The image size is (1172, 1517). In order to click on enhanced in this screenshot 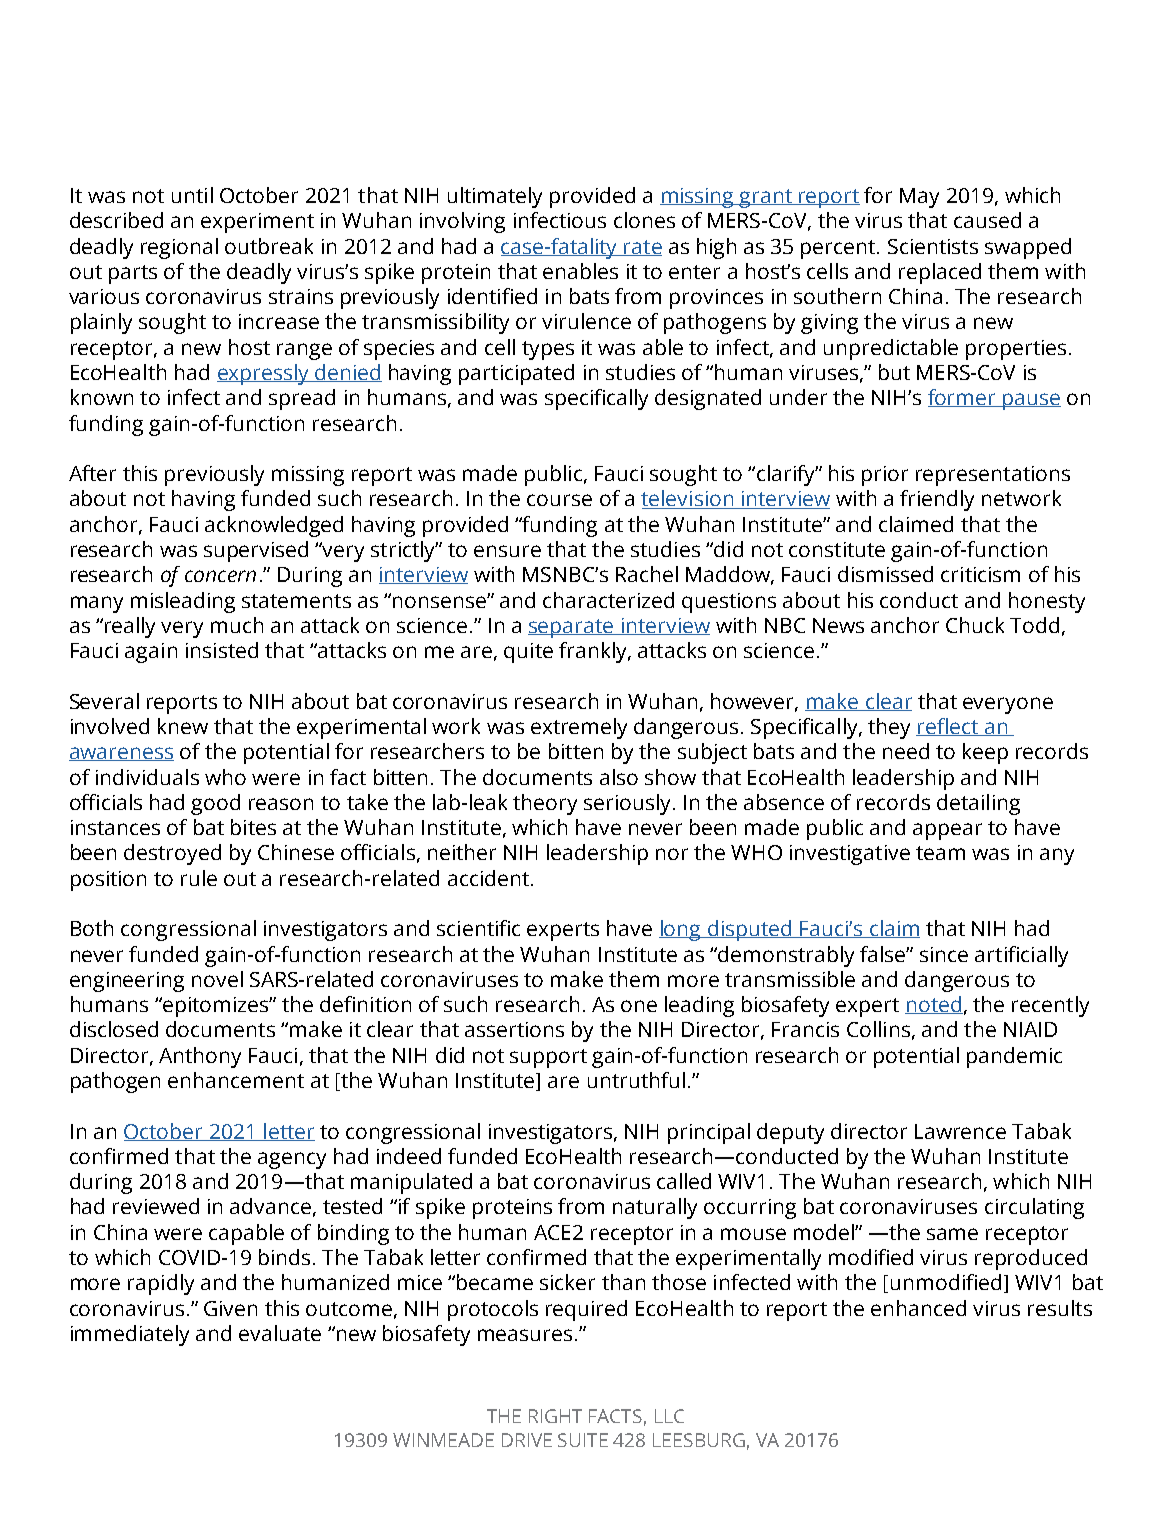, I will do `click(918, 1308)`.
